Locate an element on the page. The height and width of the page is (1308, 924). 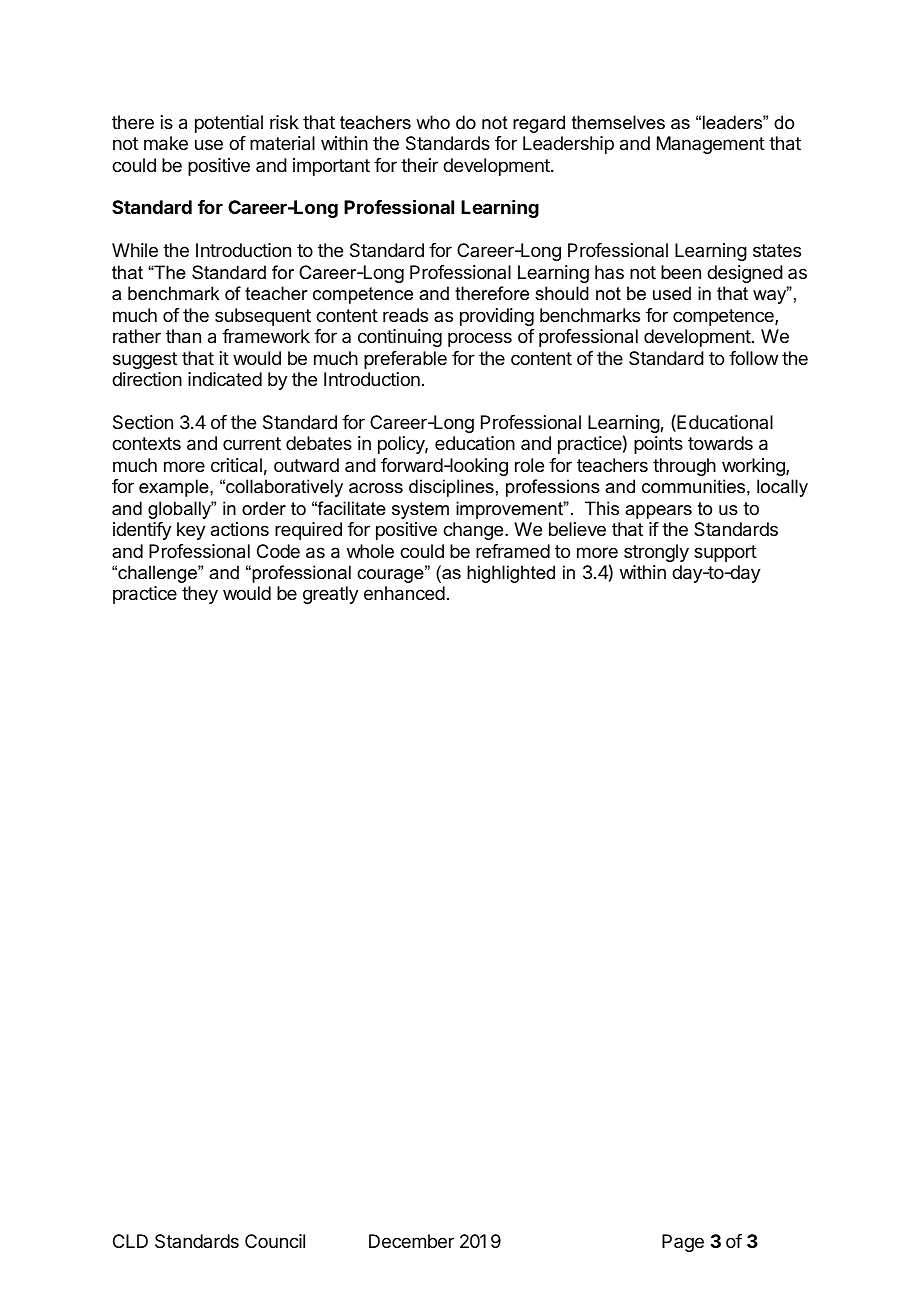
enhanced is located at coordinates (404, 593).
